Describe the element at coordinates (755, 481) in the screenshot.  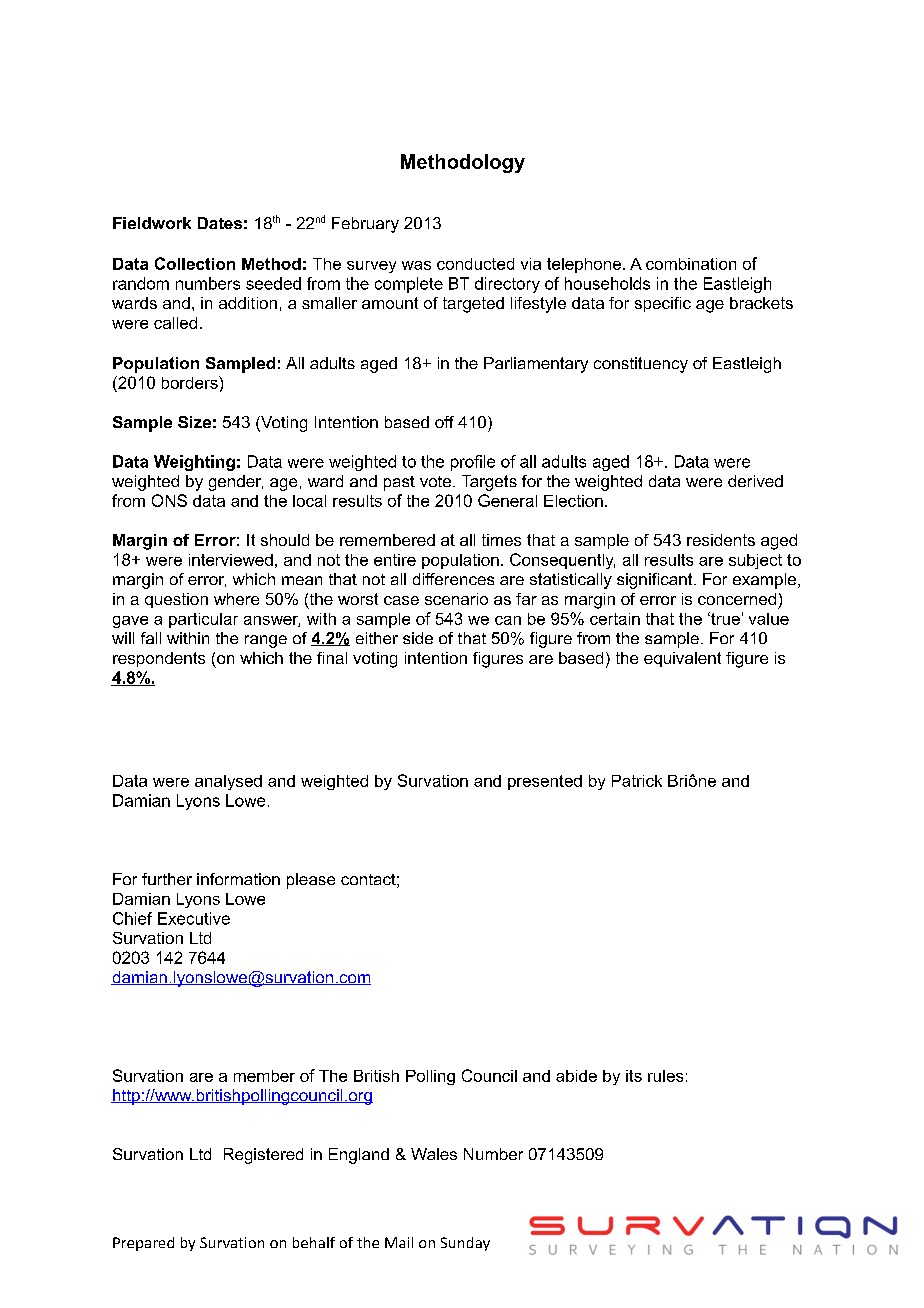
I see `derived` at that location.
